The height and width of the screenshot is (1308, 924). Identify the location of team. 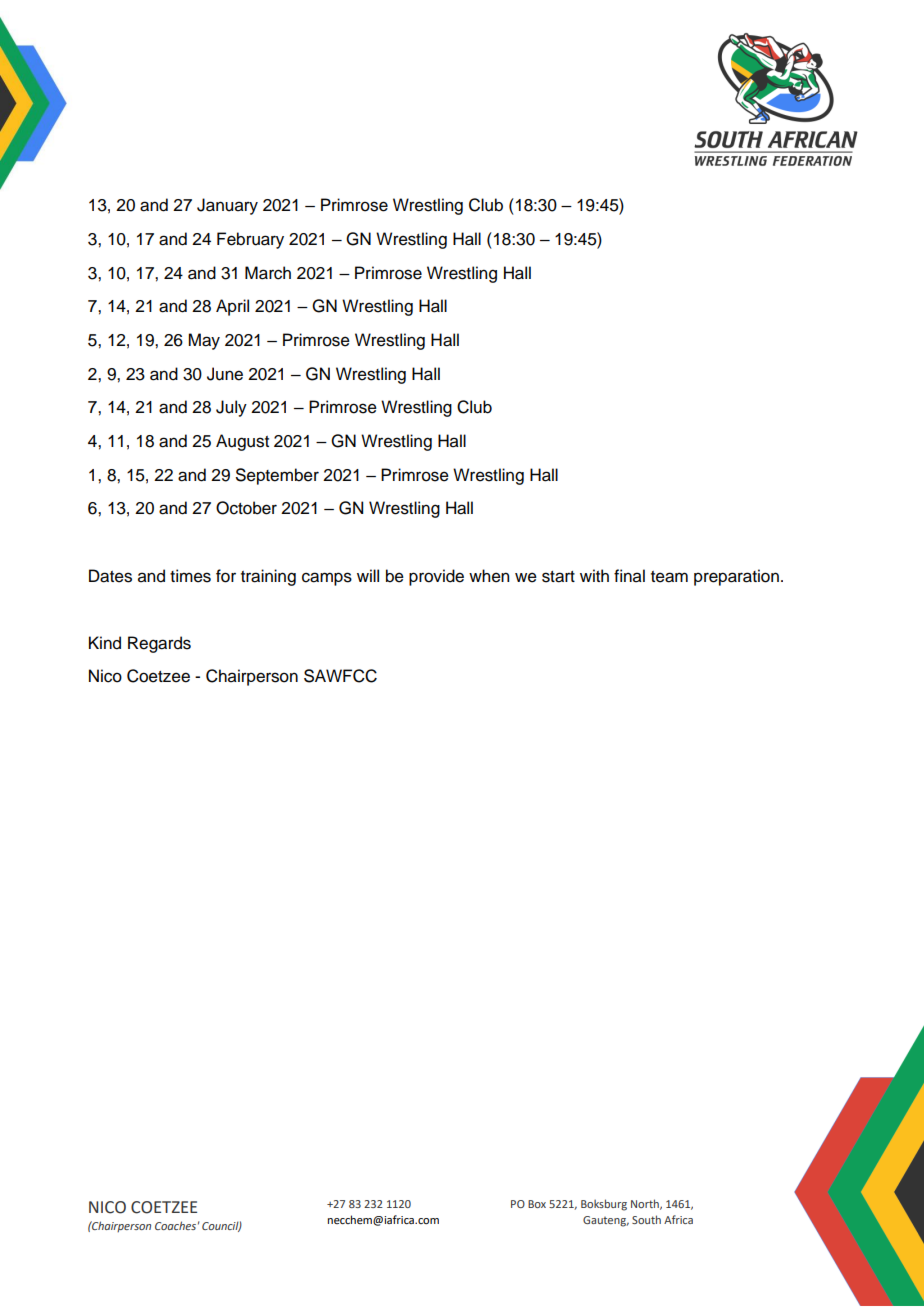
(669, 577).
